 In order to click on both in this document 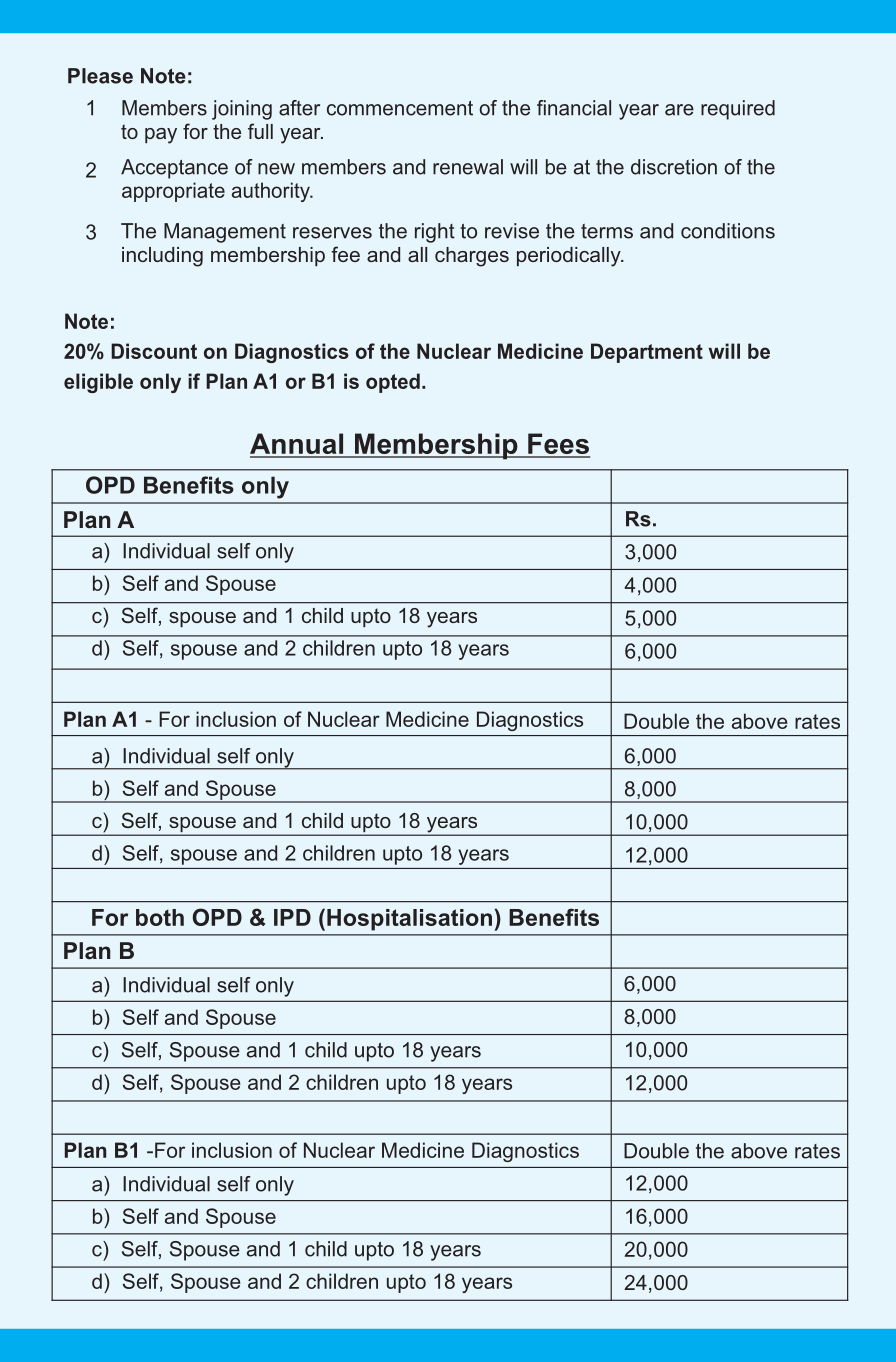, I will do `click(160, 917)`.
